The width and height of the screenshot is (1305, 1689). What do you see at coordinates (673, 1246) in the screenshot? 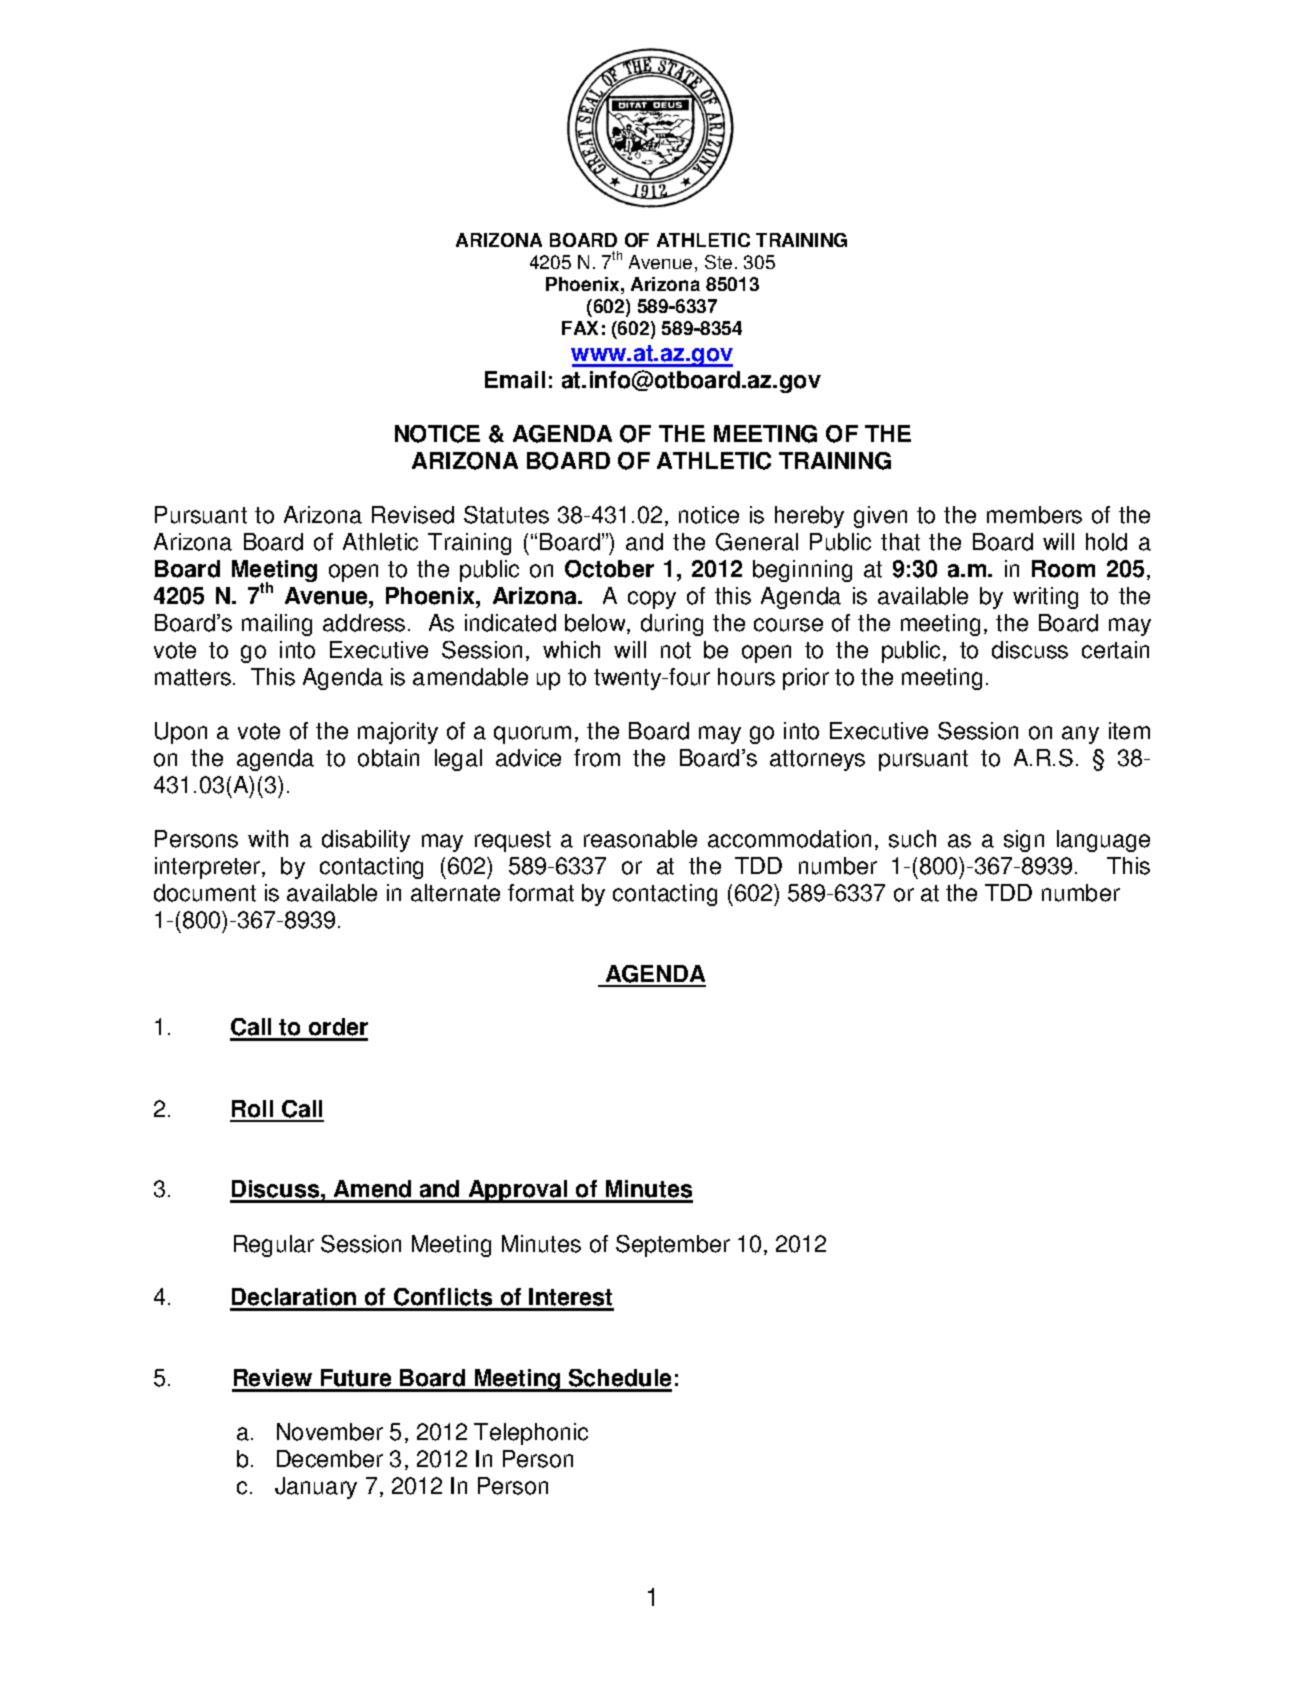
I see `September` at bounding box center [673, 1246].
